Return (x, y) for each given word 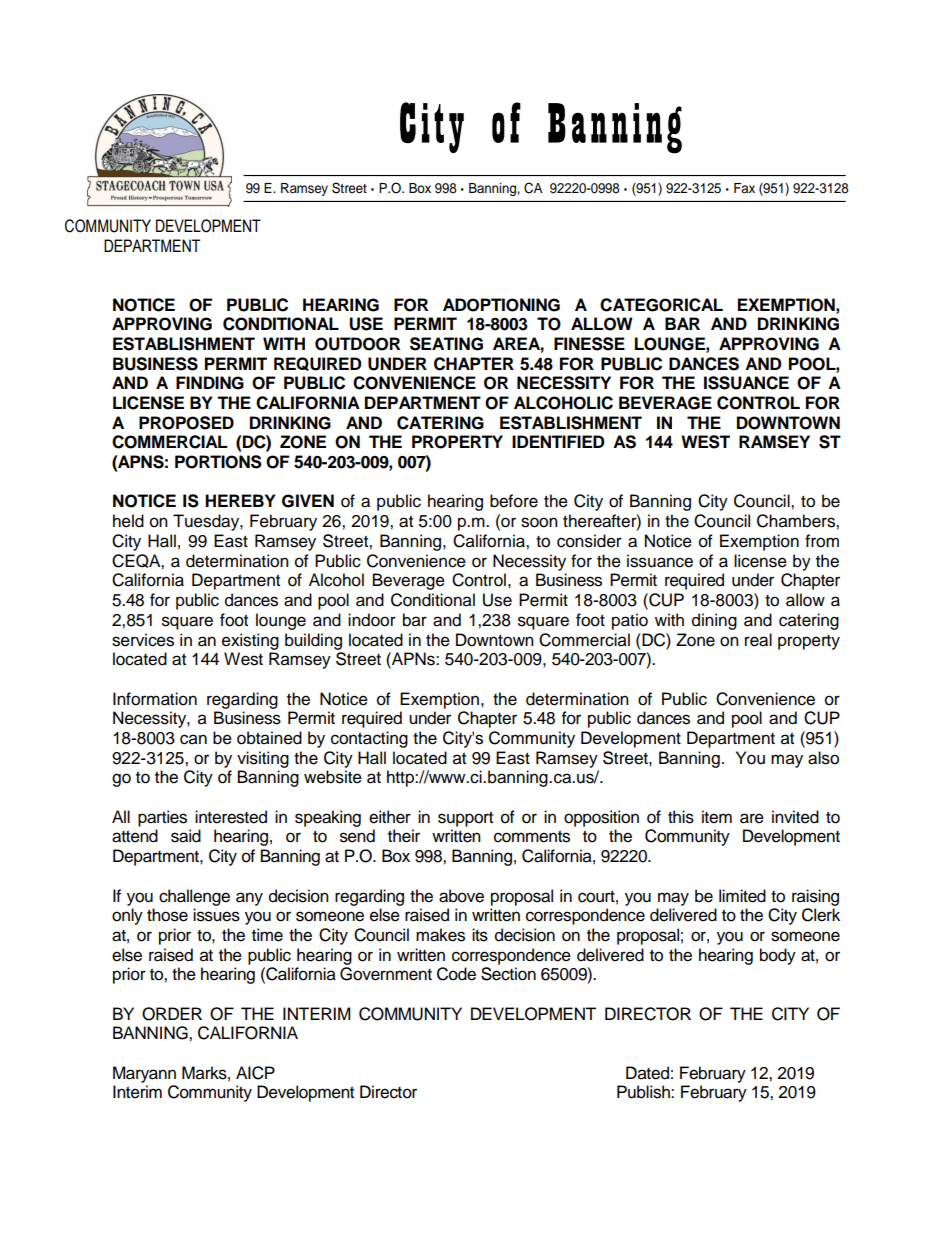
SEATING (446, 344)
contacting (369, 739)
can (193, 739)
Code (456, 974)
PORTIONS (218, 462)
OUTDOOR (357, 344)
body (778, 956)
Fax (744, 188)
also (823, 758)
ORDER (172, 1014)
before (514, 501)
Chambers (797, 521)
